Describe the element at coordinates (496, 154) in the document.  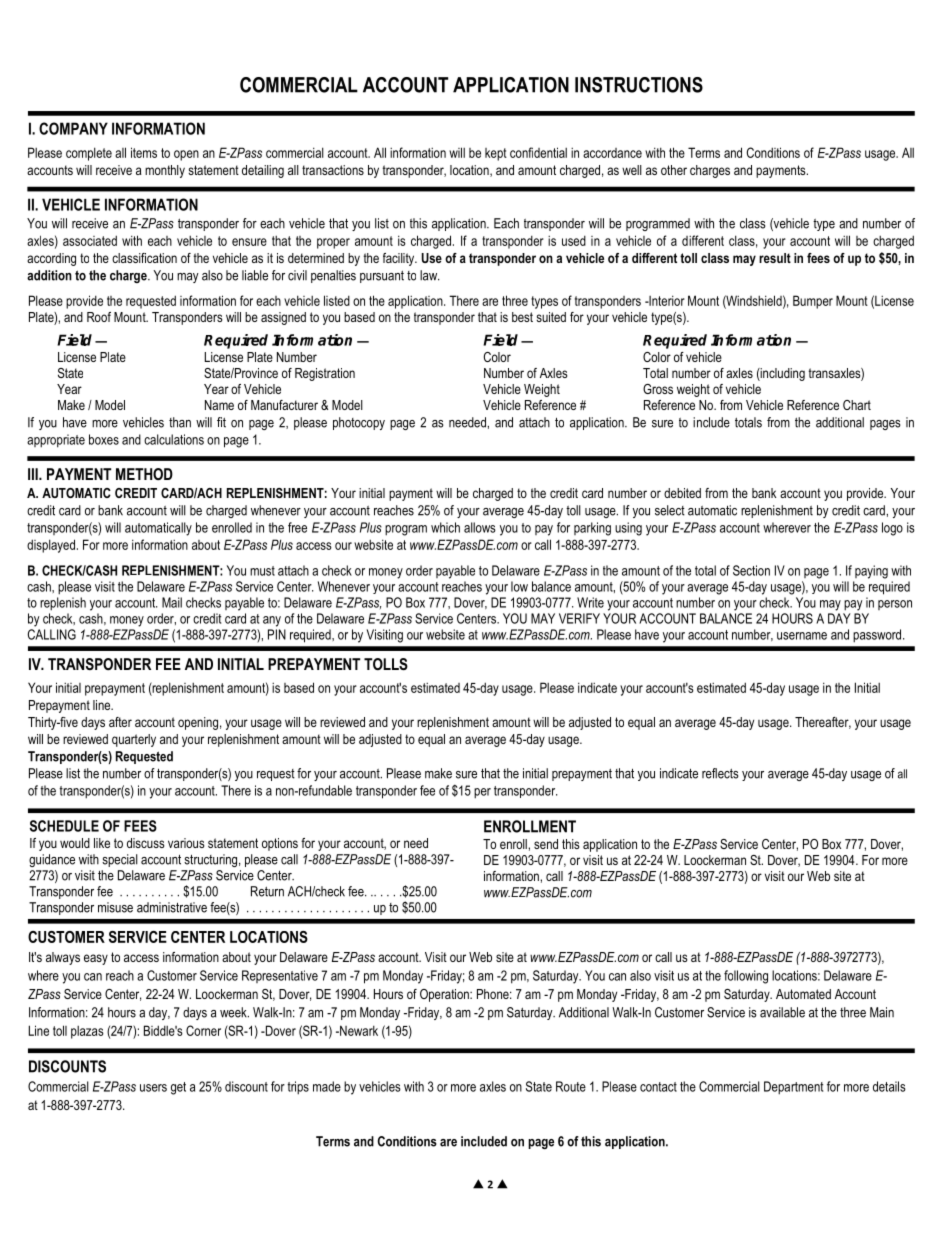
I see `kept` at that location.
